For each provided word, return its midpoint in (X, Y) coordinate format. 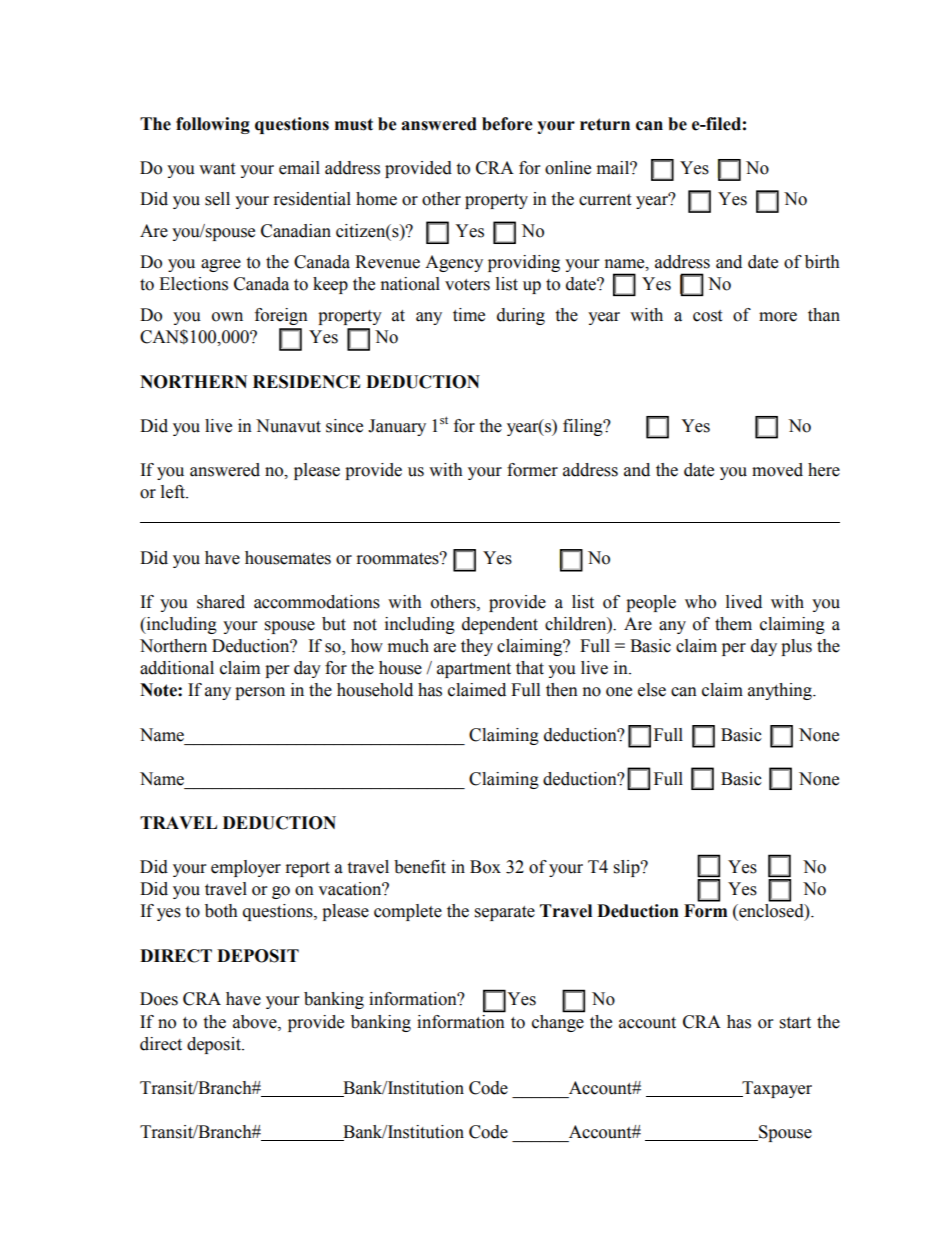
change (558, 1022)
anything (781, 691)
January (397, 427)
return (605, 124)
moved (777, 470)
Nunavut (288, 426)
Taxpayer (776, 1089)
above (256, 1022)
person (260, 693)
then (562, 690)
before (507, 124)
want (217, 169)
